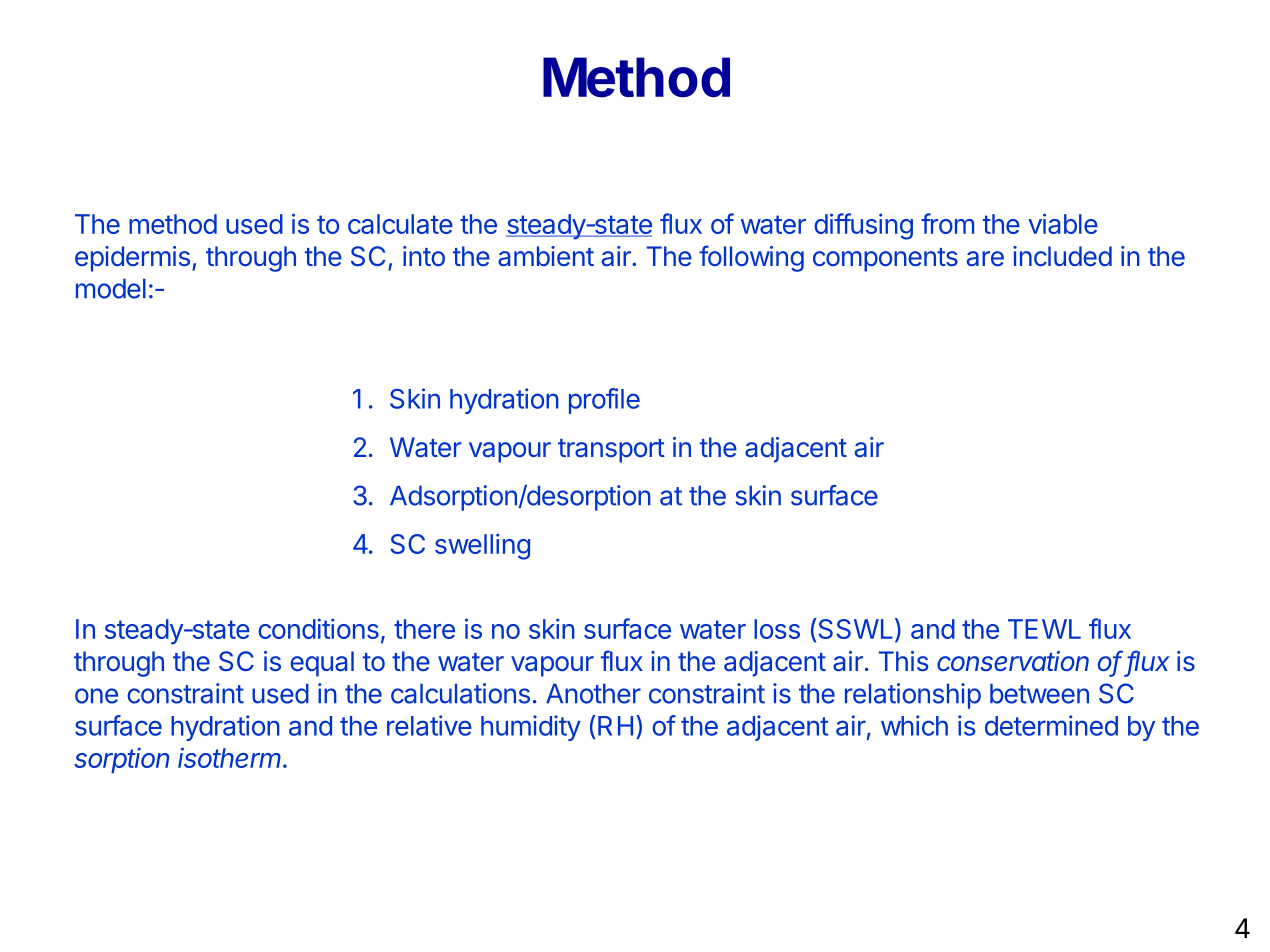 The image size is (1270, 952). I want to click on from, so click(947, 223).
